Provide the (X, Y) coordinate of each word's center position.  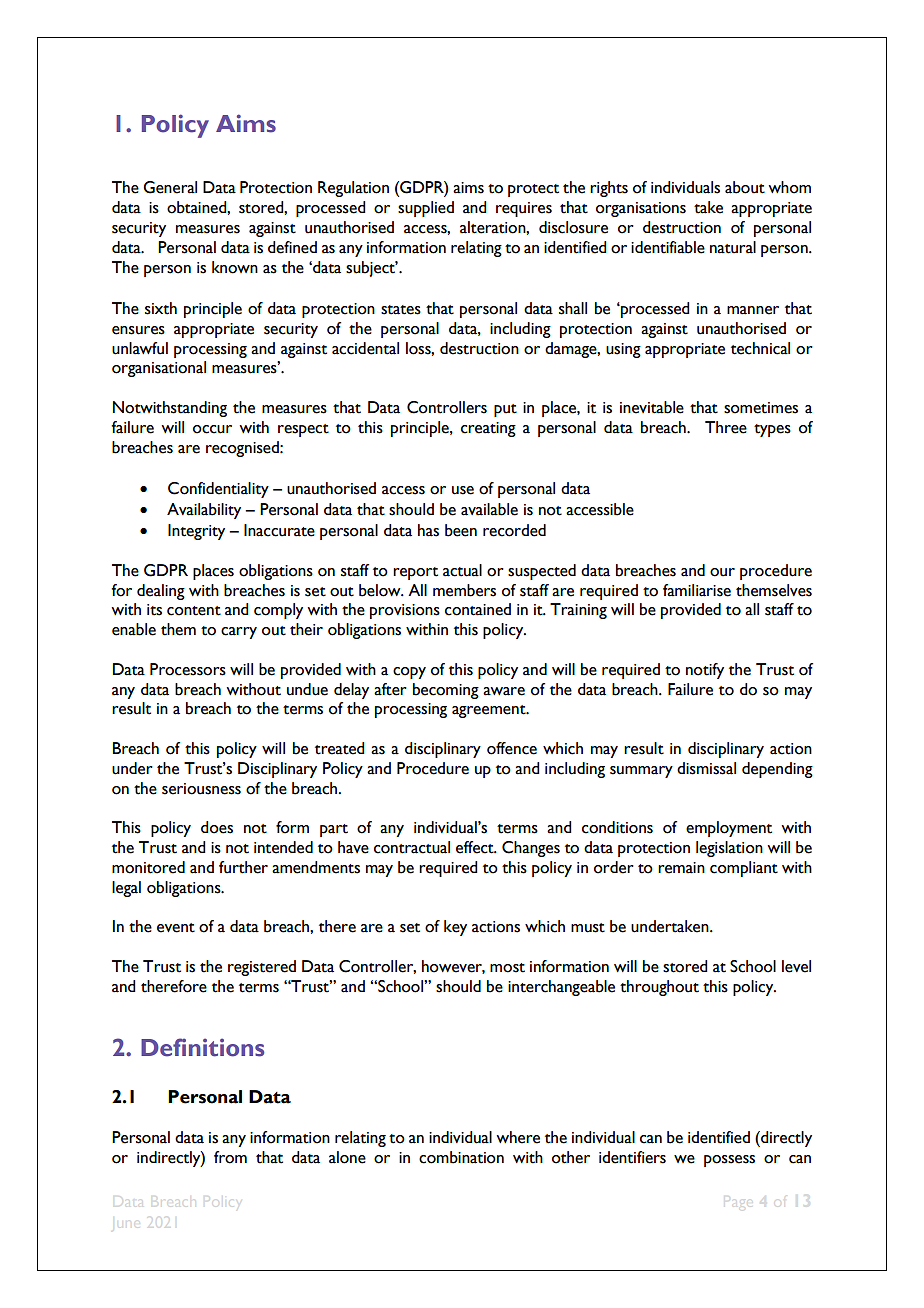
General (170, 187)
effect (476, 847)
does (217, 827)
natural (733, 247)
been (461, 530)
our (722, 572)
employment (729, 829)
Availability (204, 511)
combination (461, 1157)
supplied (426, 209)
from (230, 1157)
